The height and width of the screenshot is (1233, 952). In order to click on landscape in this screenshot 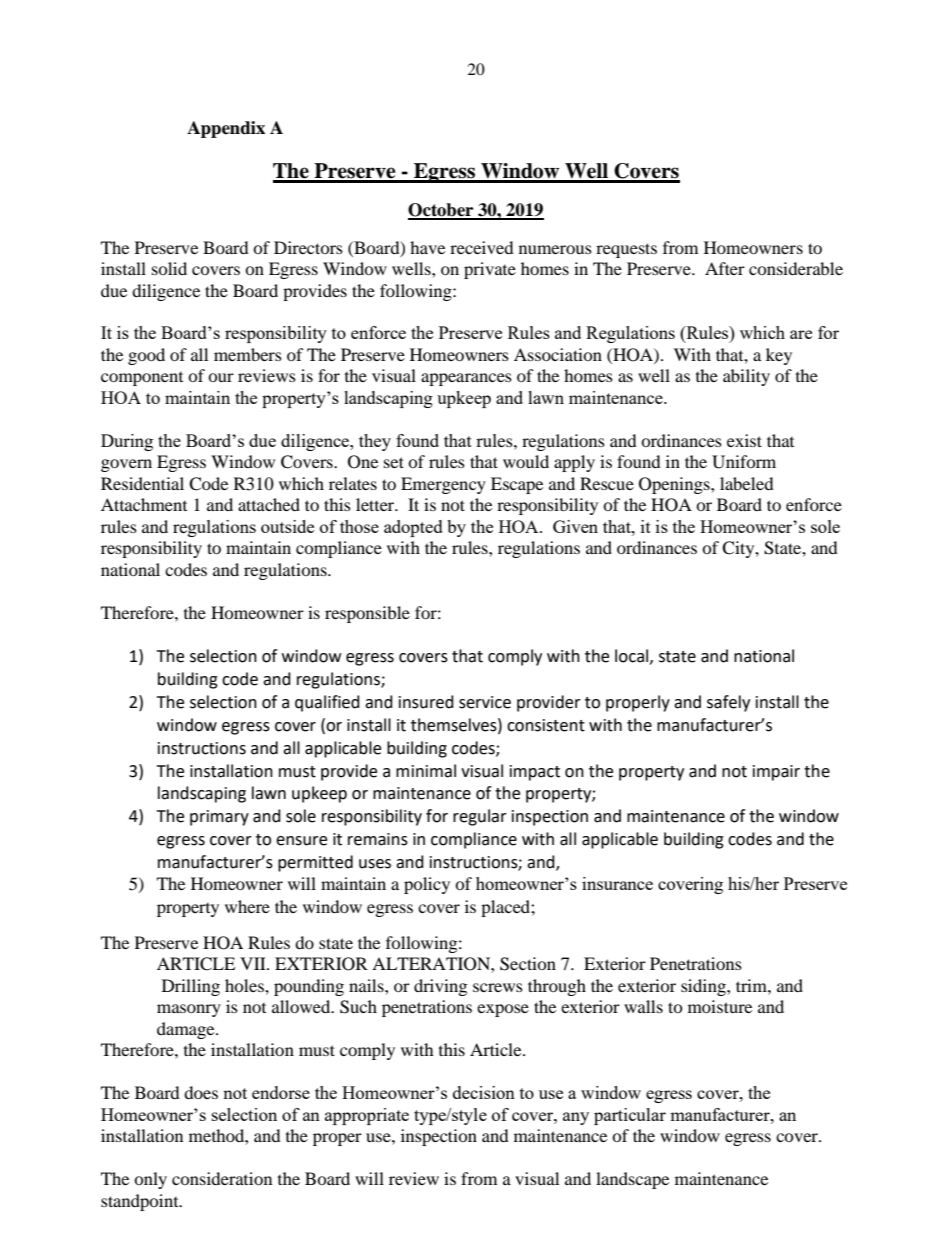, I will do `click(632, 1180)`.
